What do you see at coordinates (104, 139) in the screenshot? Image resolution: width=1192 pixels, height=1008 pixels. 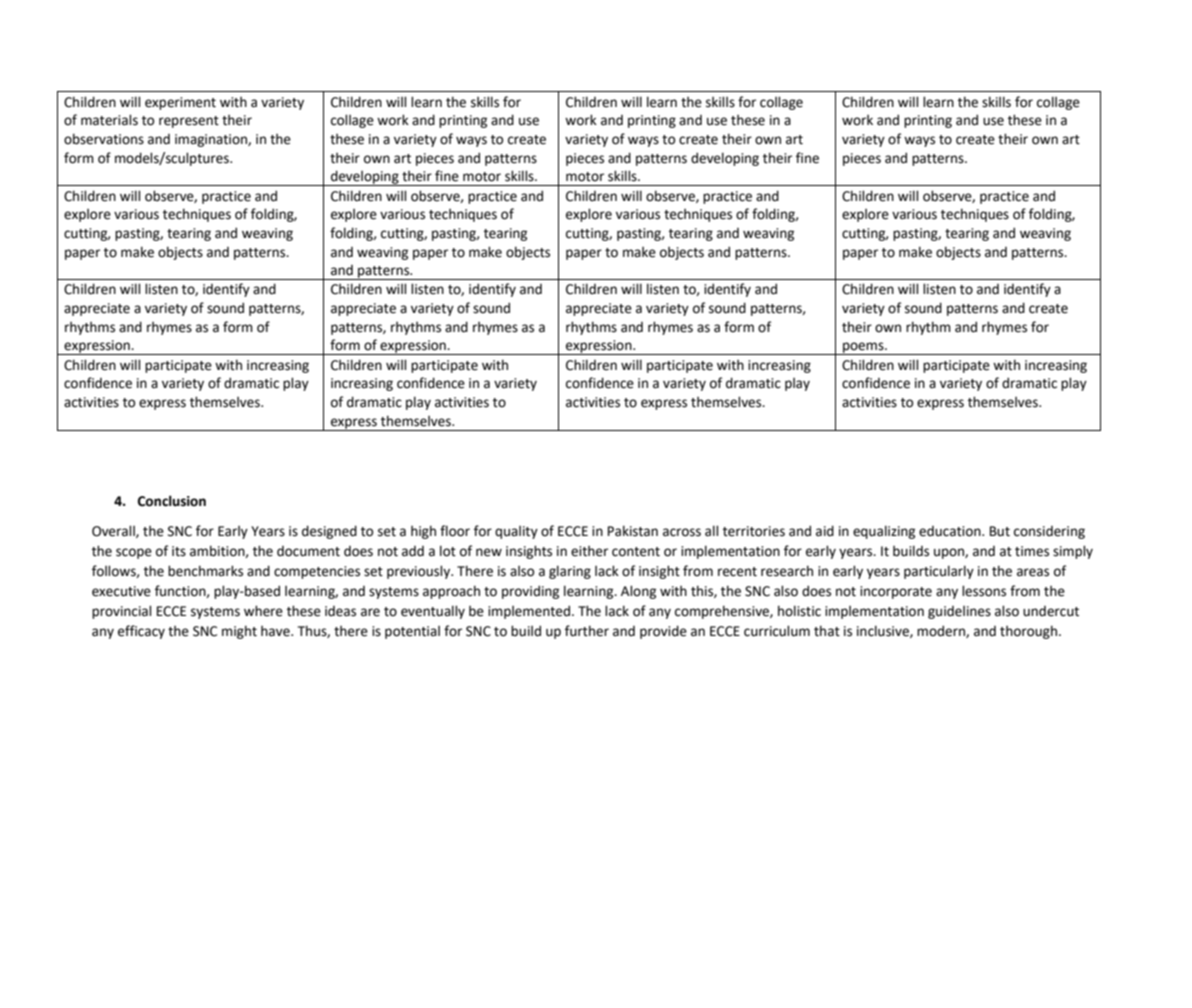 I see `observations` at bounding box center [104, 139].
